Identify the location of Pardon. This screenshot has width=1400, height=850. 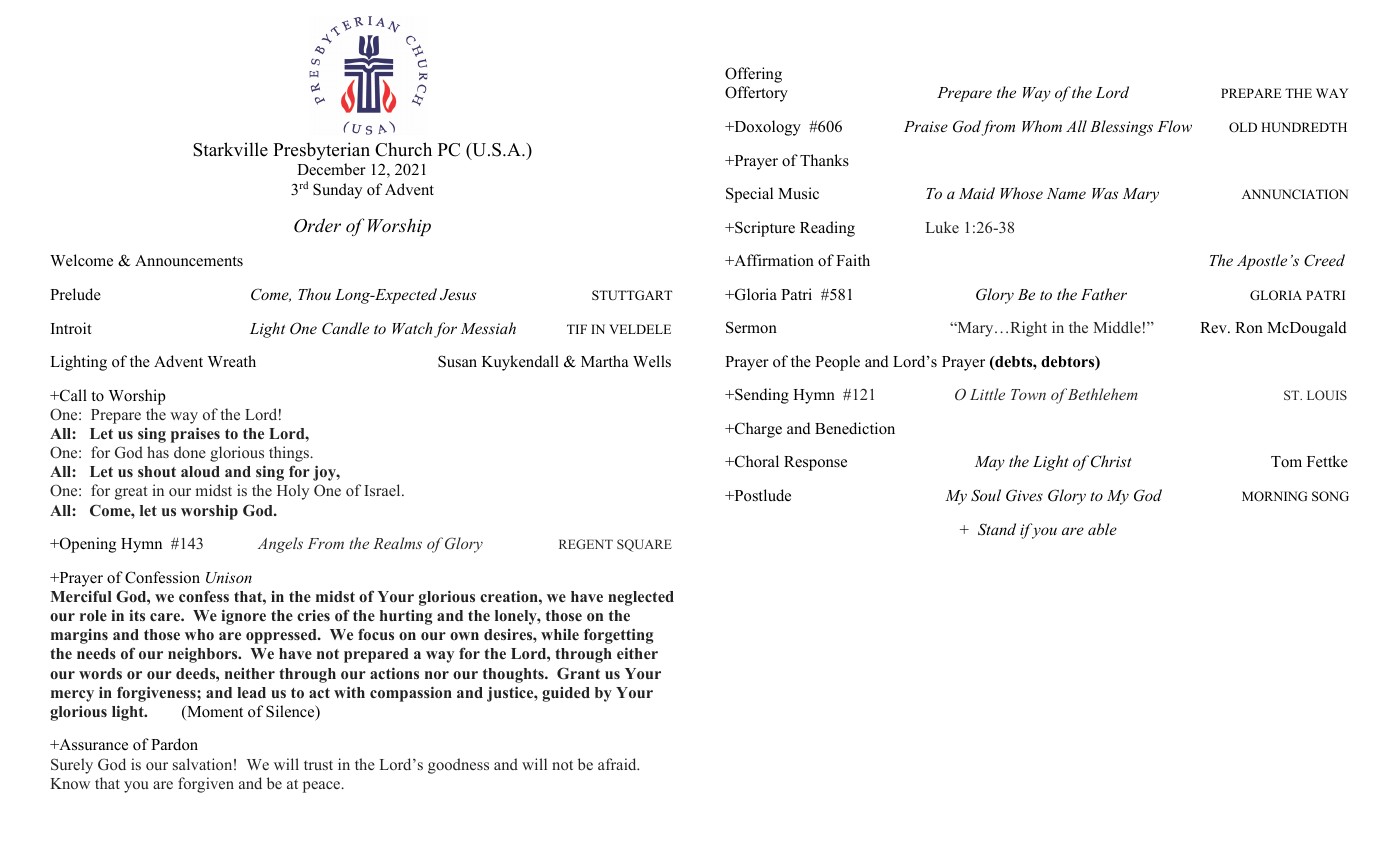
(174, 744).
